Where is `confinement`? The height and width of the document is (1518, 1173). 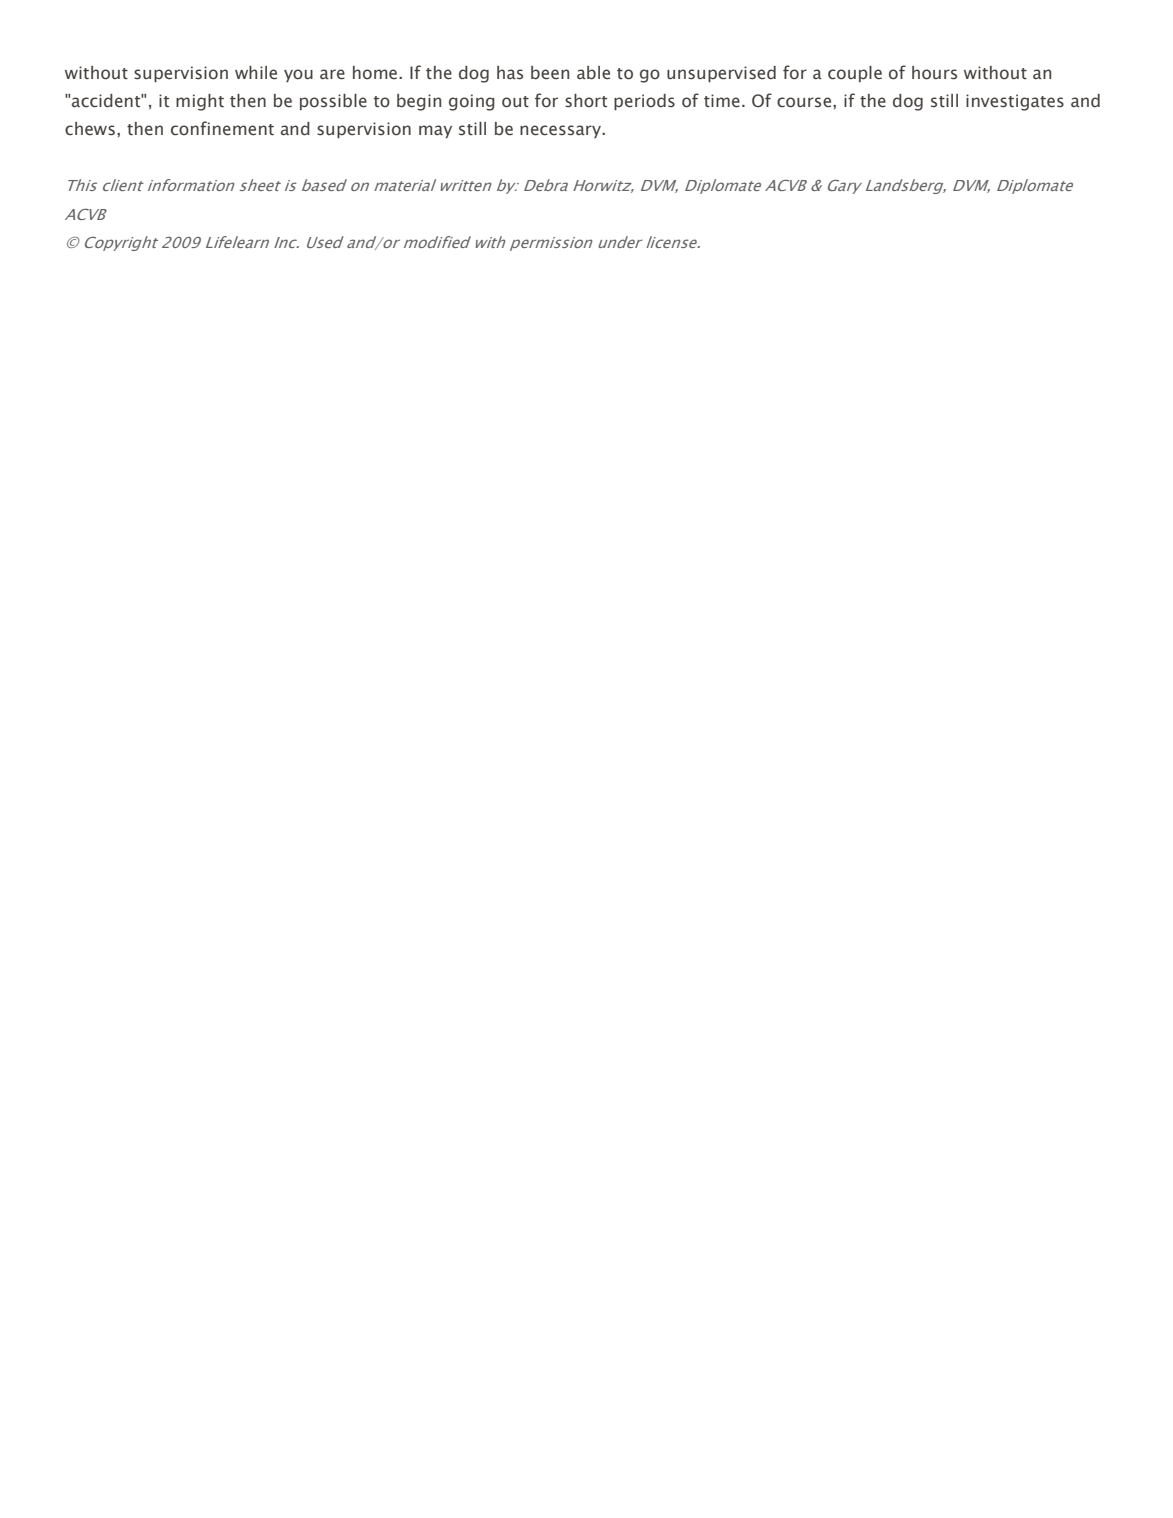
confinement is located at coordinates (222, 128).
